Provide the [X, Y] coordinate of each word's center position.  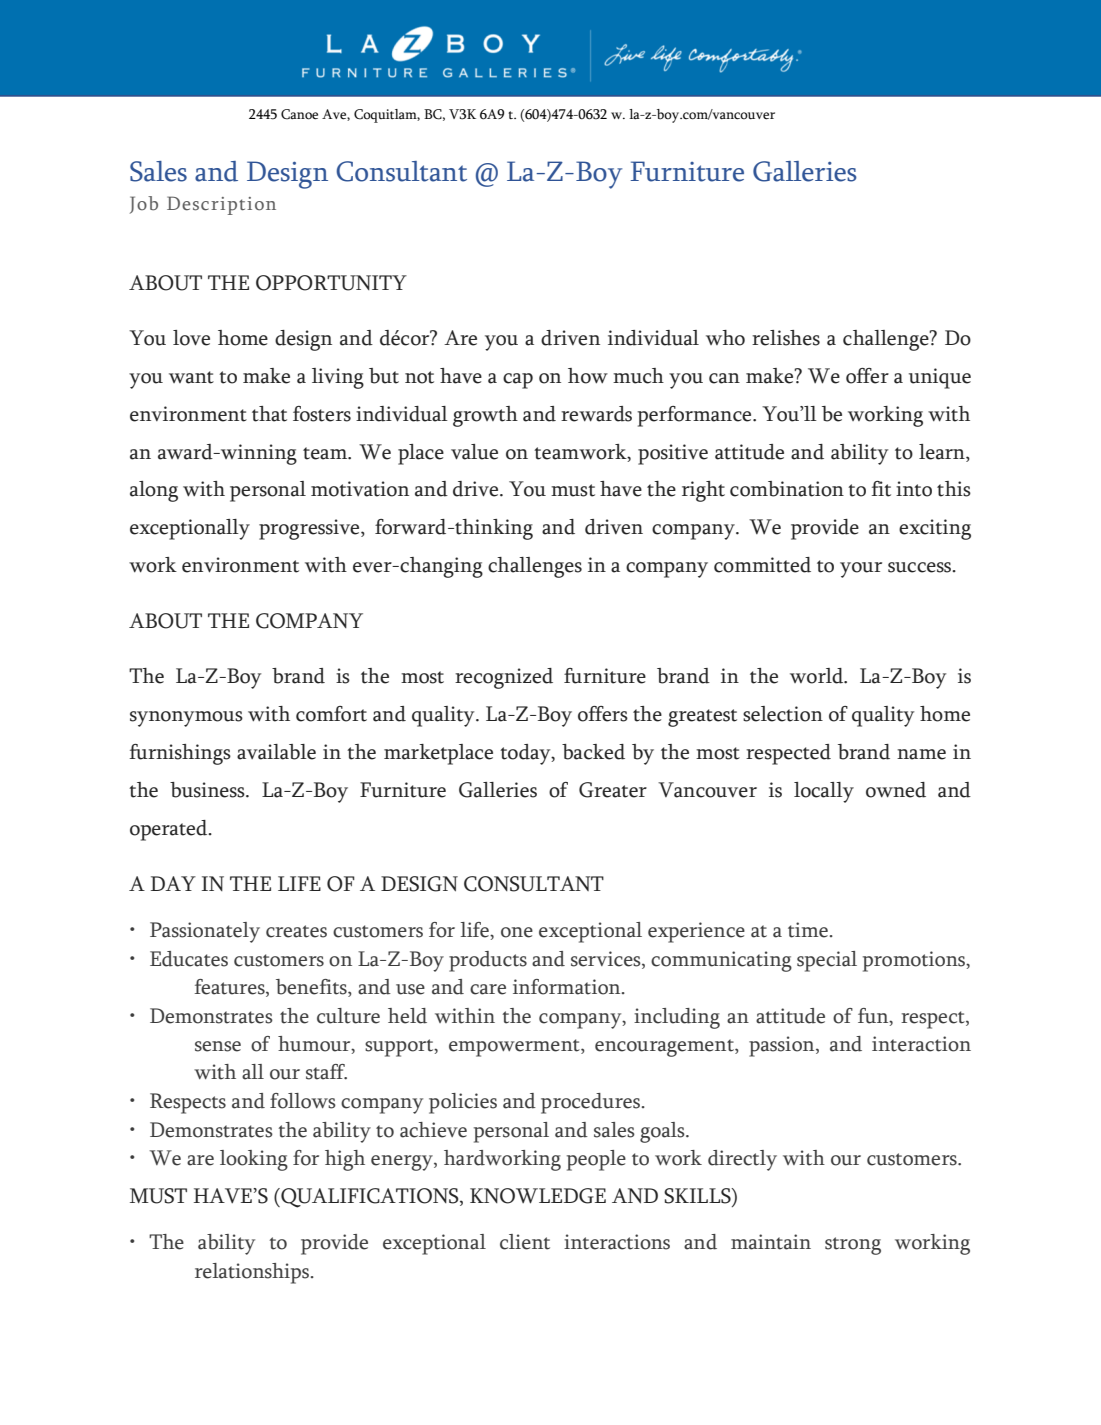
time [808, 930]
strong [853, 1246]
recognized [504, 678]
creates [296, 931]
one [517, 932]
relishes [786, 338]
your [861, 570]
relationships [253, 1273]
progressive [310, 529]
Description [221, 205]
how [588, 376]
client [525, 1242]
